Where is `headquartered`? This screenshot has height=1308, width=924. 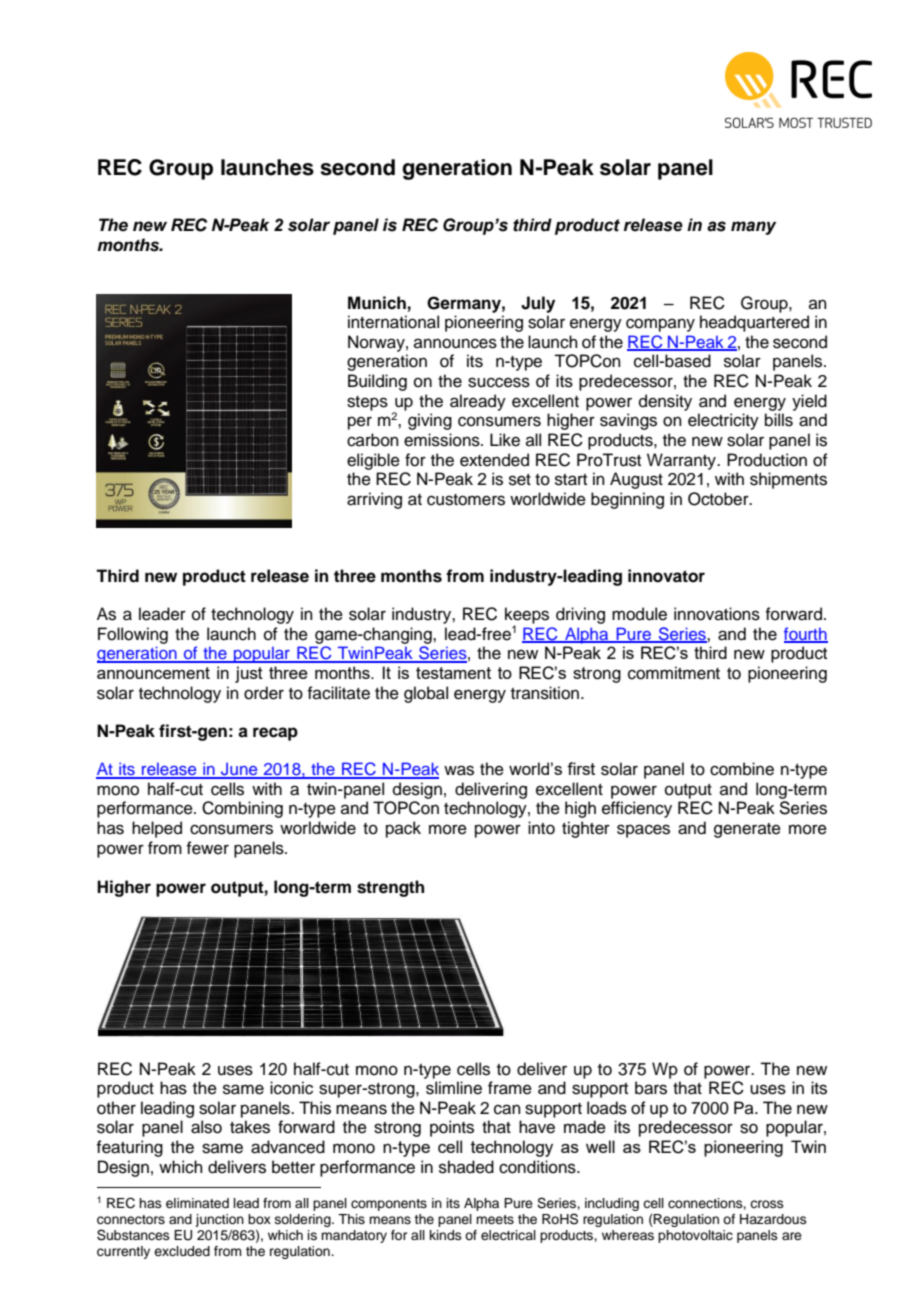
headquartered is located at coordinates (754, 323).
